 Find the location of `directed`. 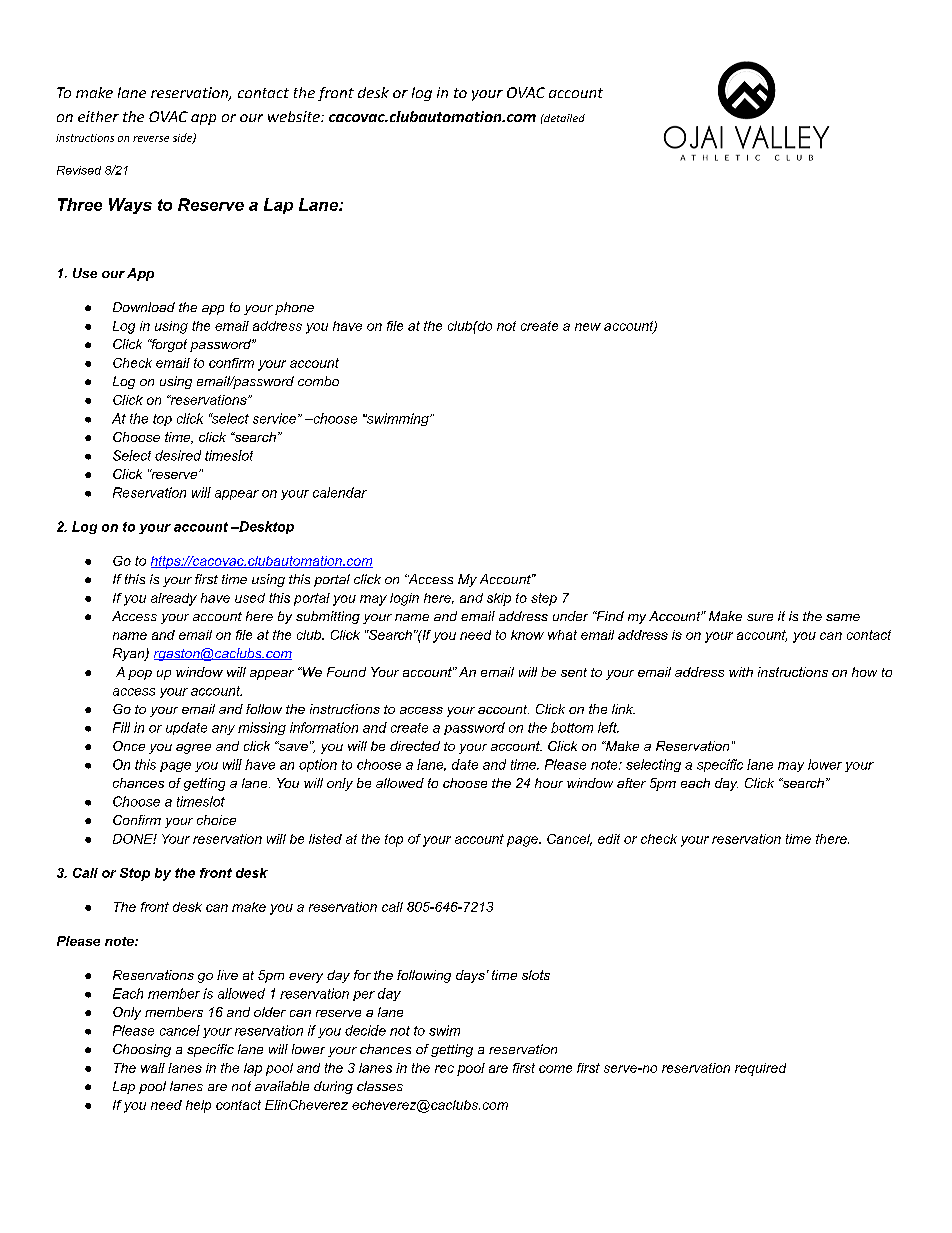

directed is located at coordinates (415, 746).
